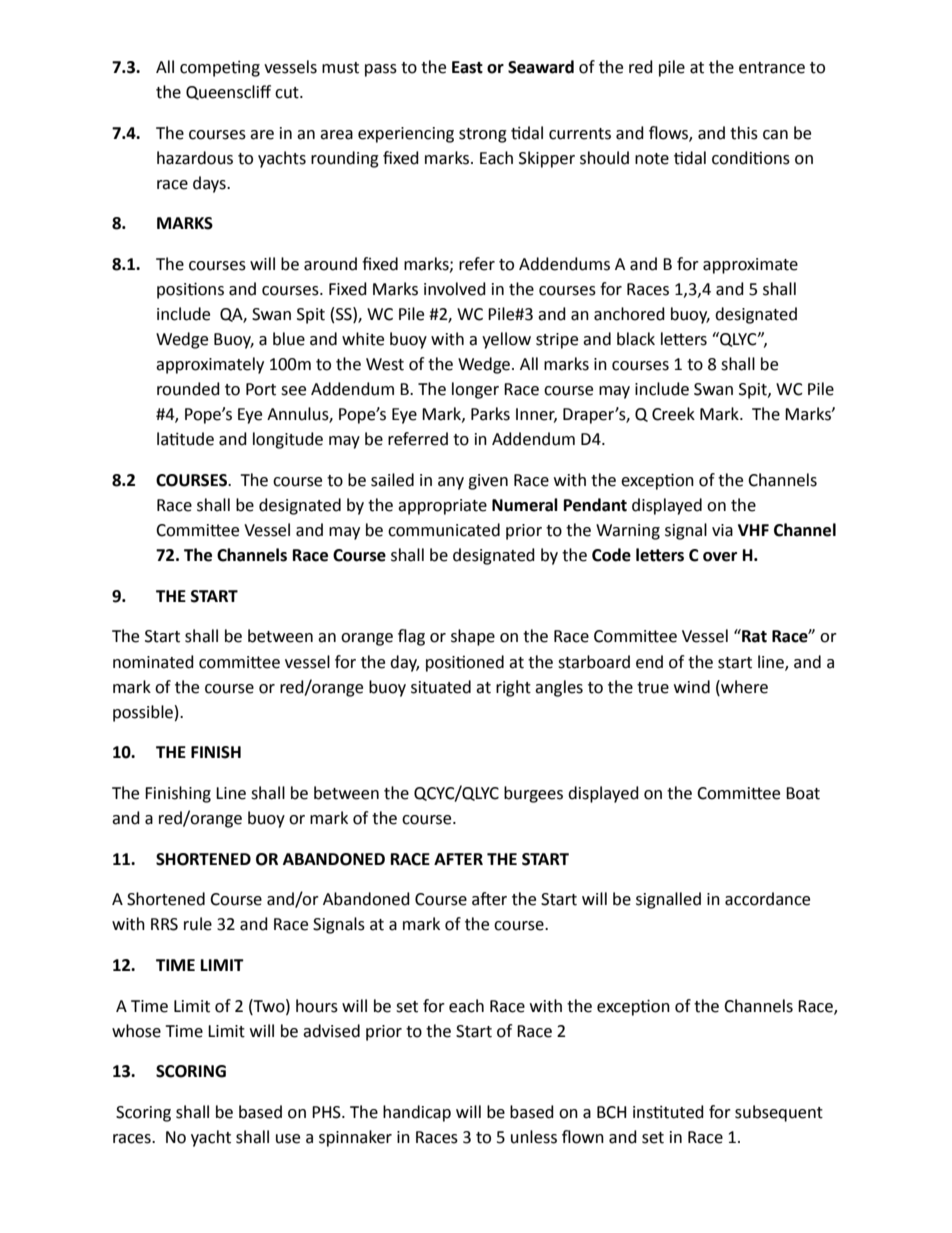  What do you see at coordinates (417, 1113) in the screenshot?
I see `handicap` at bounding box center [417, 1113].
